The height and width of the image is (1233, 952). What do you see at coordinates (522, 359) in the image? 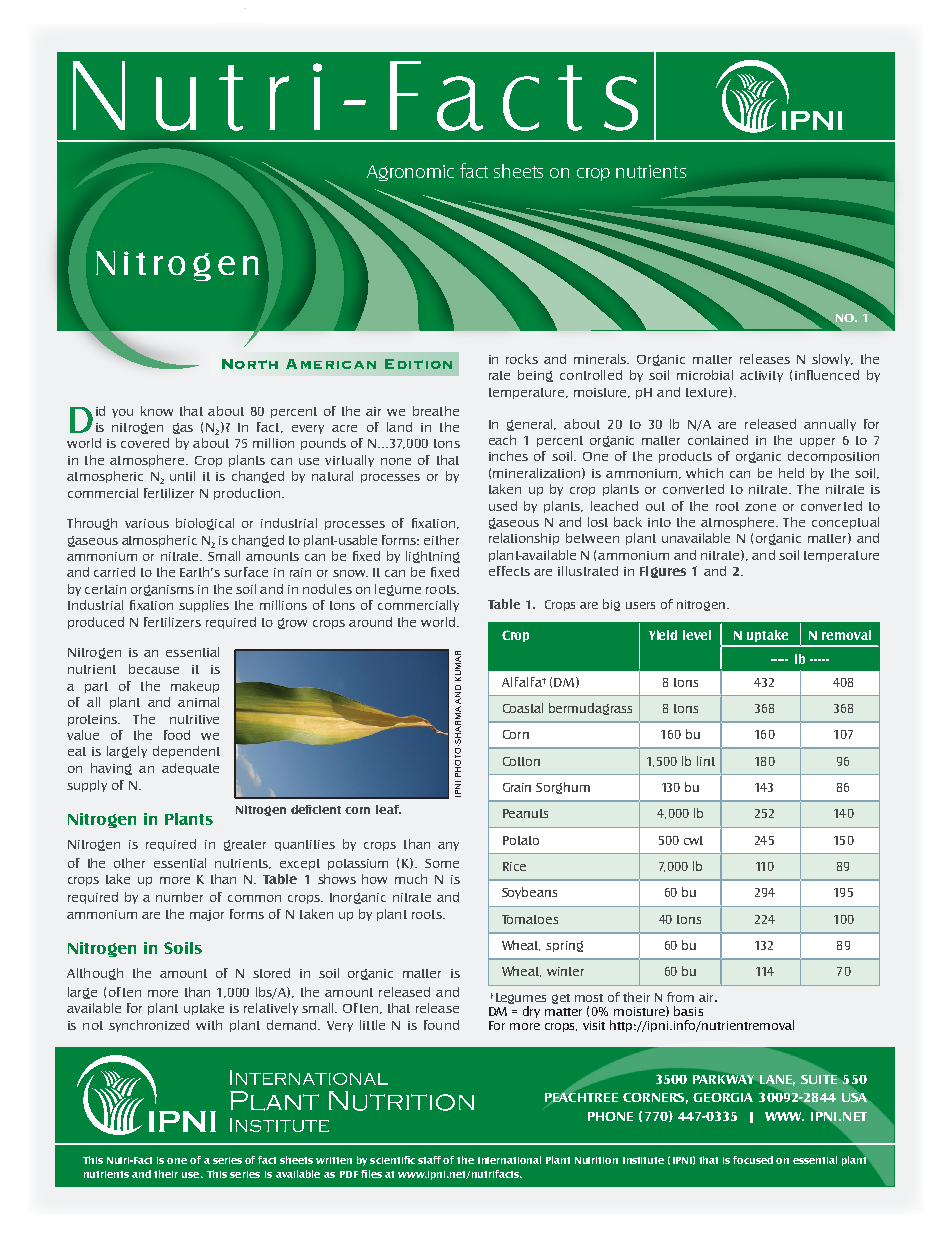
I see `rocks` at bounding box center [522, 359].
